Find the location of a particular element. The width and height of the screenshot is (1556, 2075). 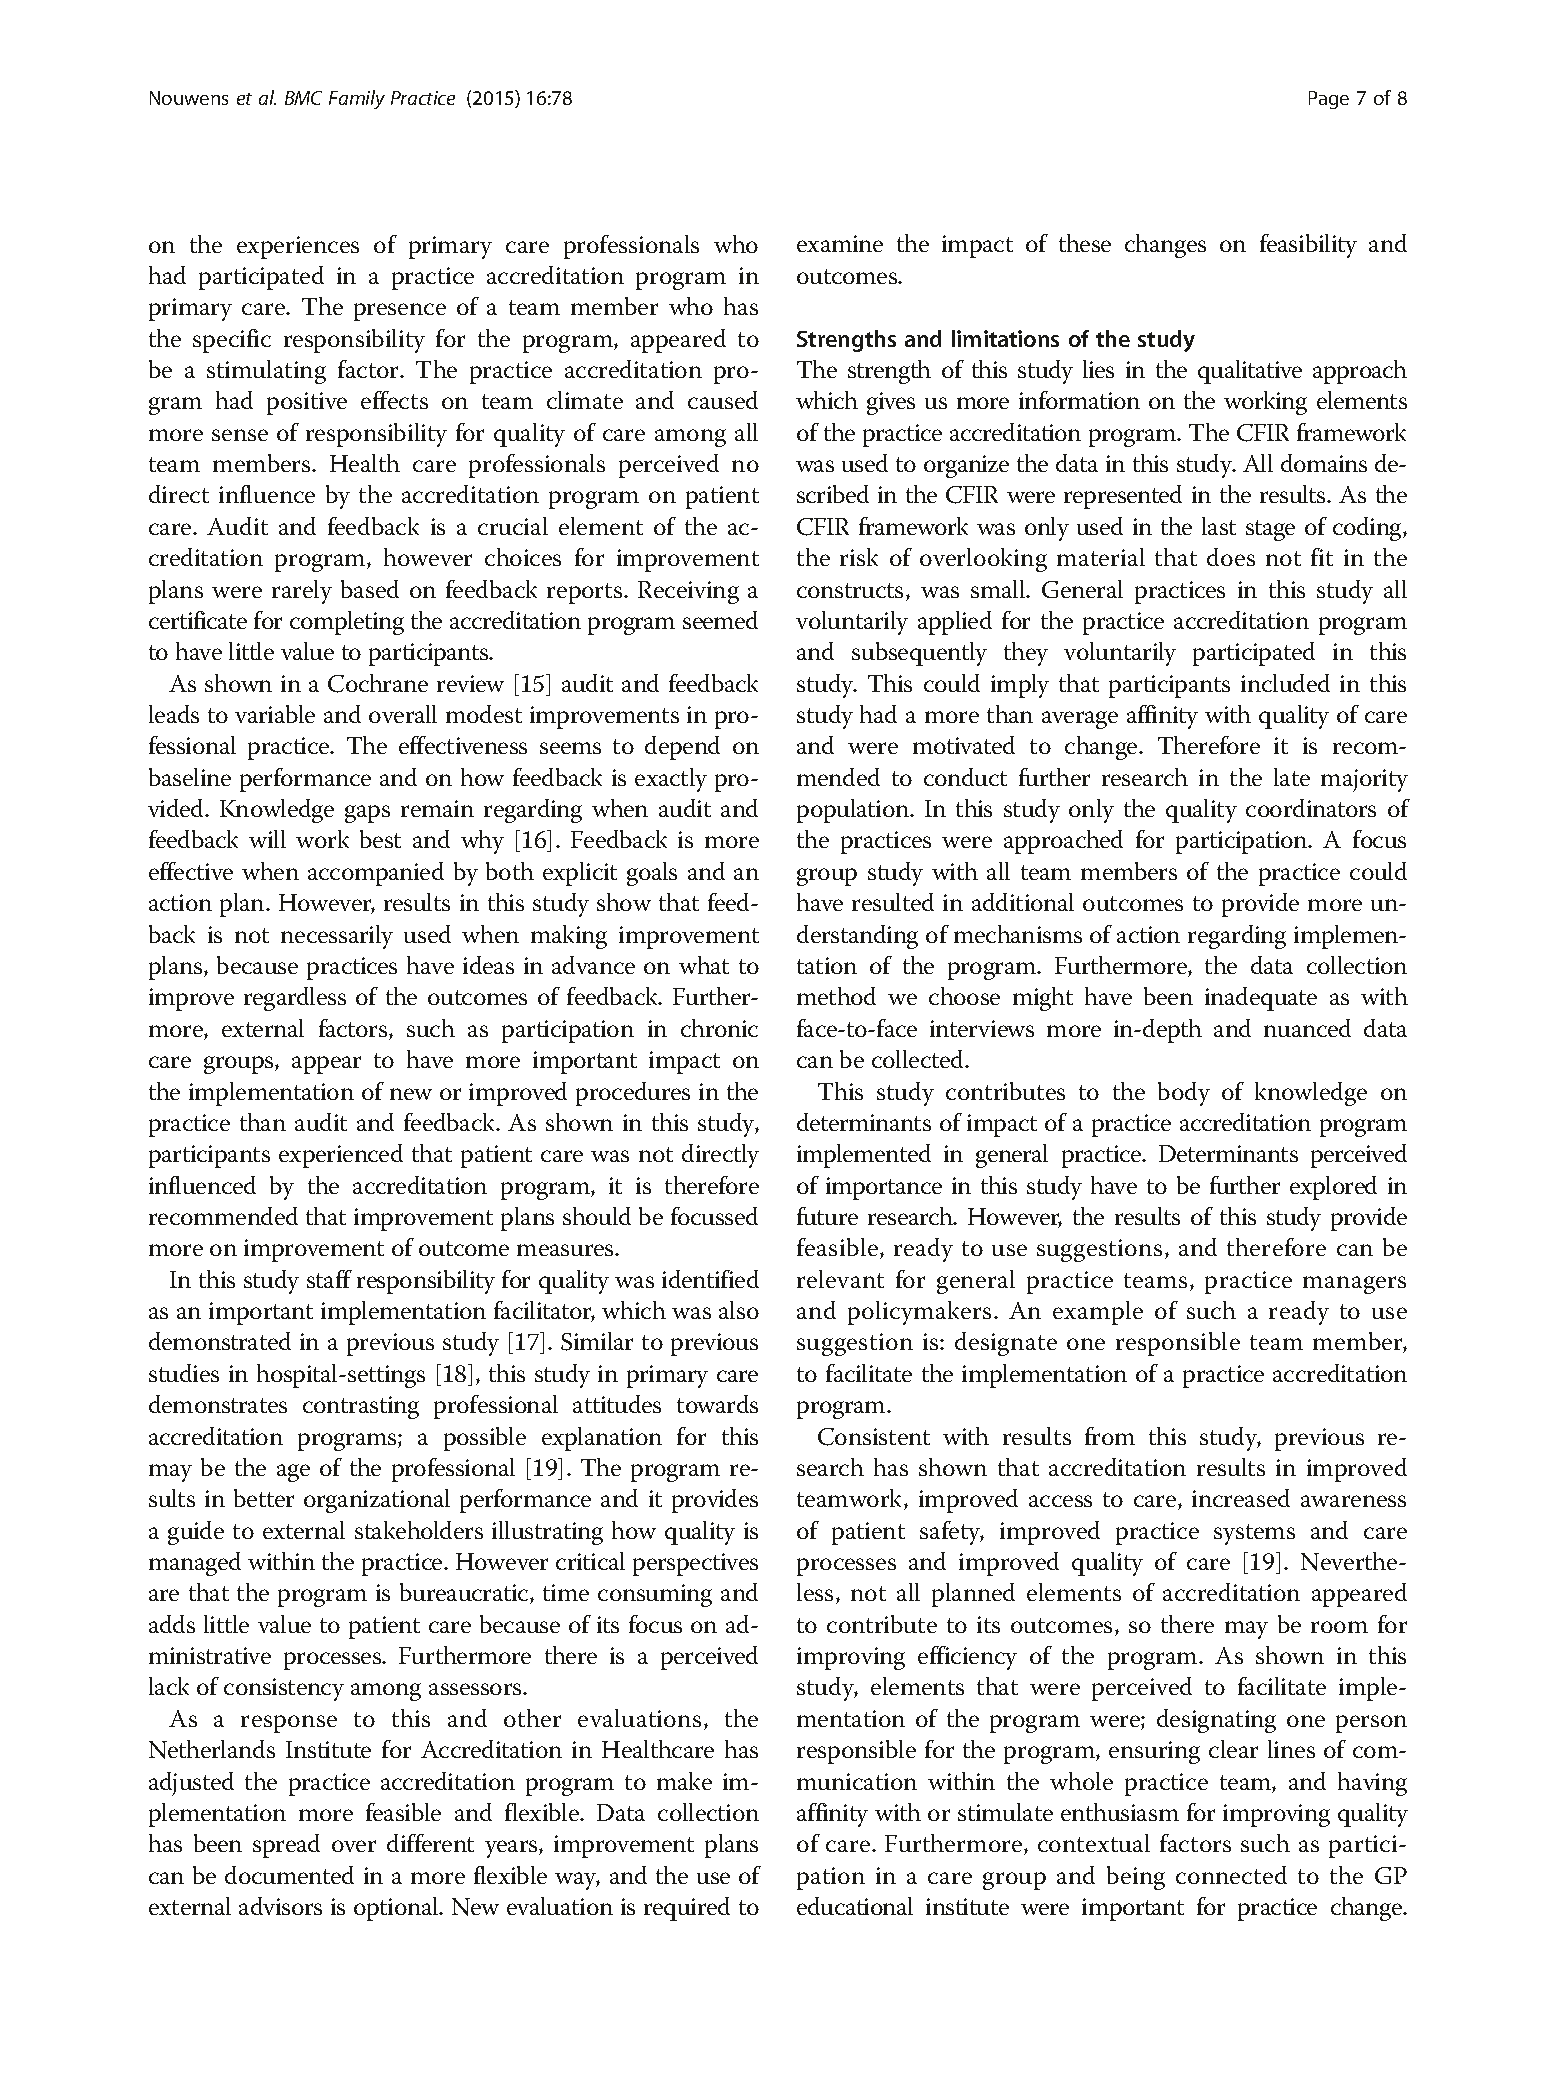

BMC is located at coordinates (303, 98).
